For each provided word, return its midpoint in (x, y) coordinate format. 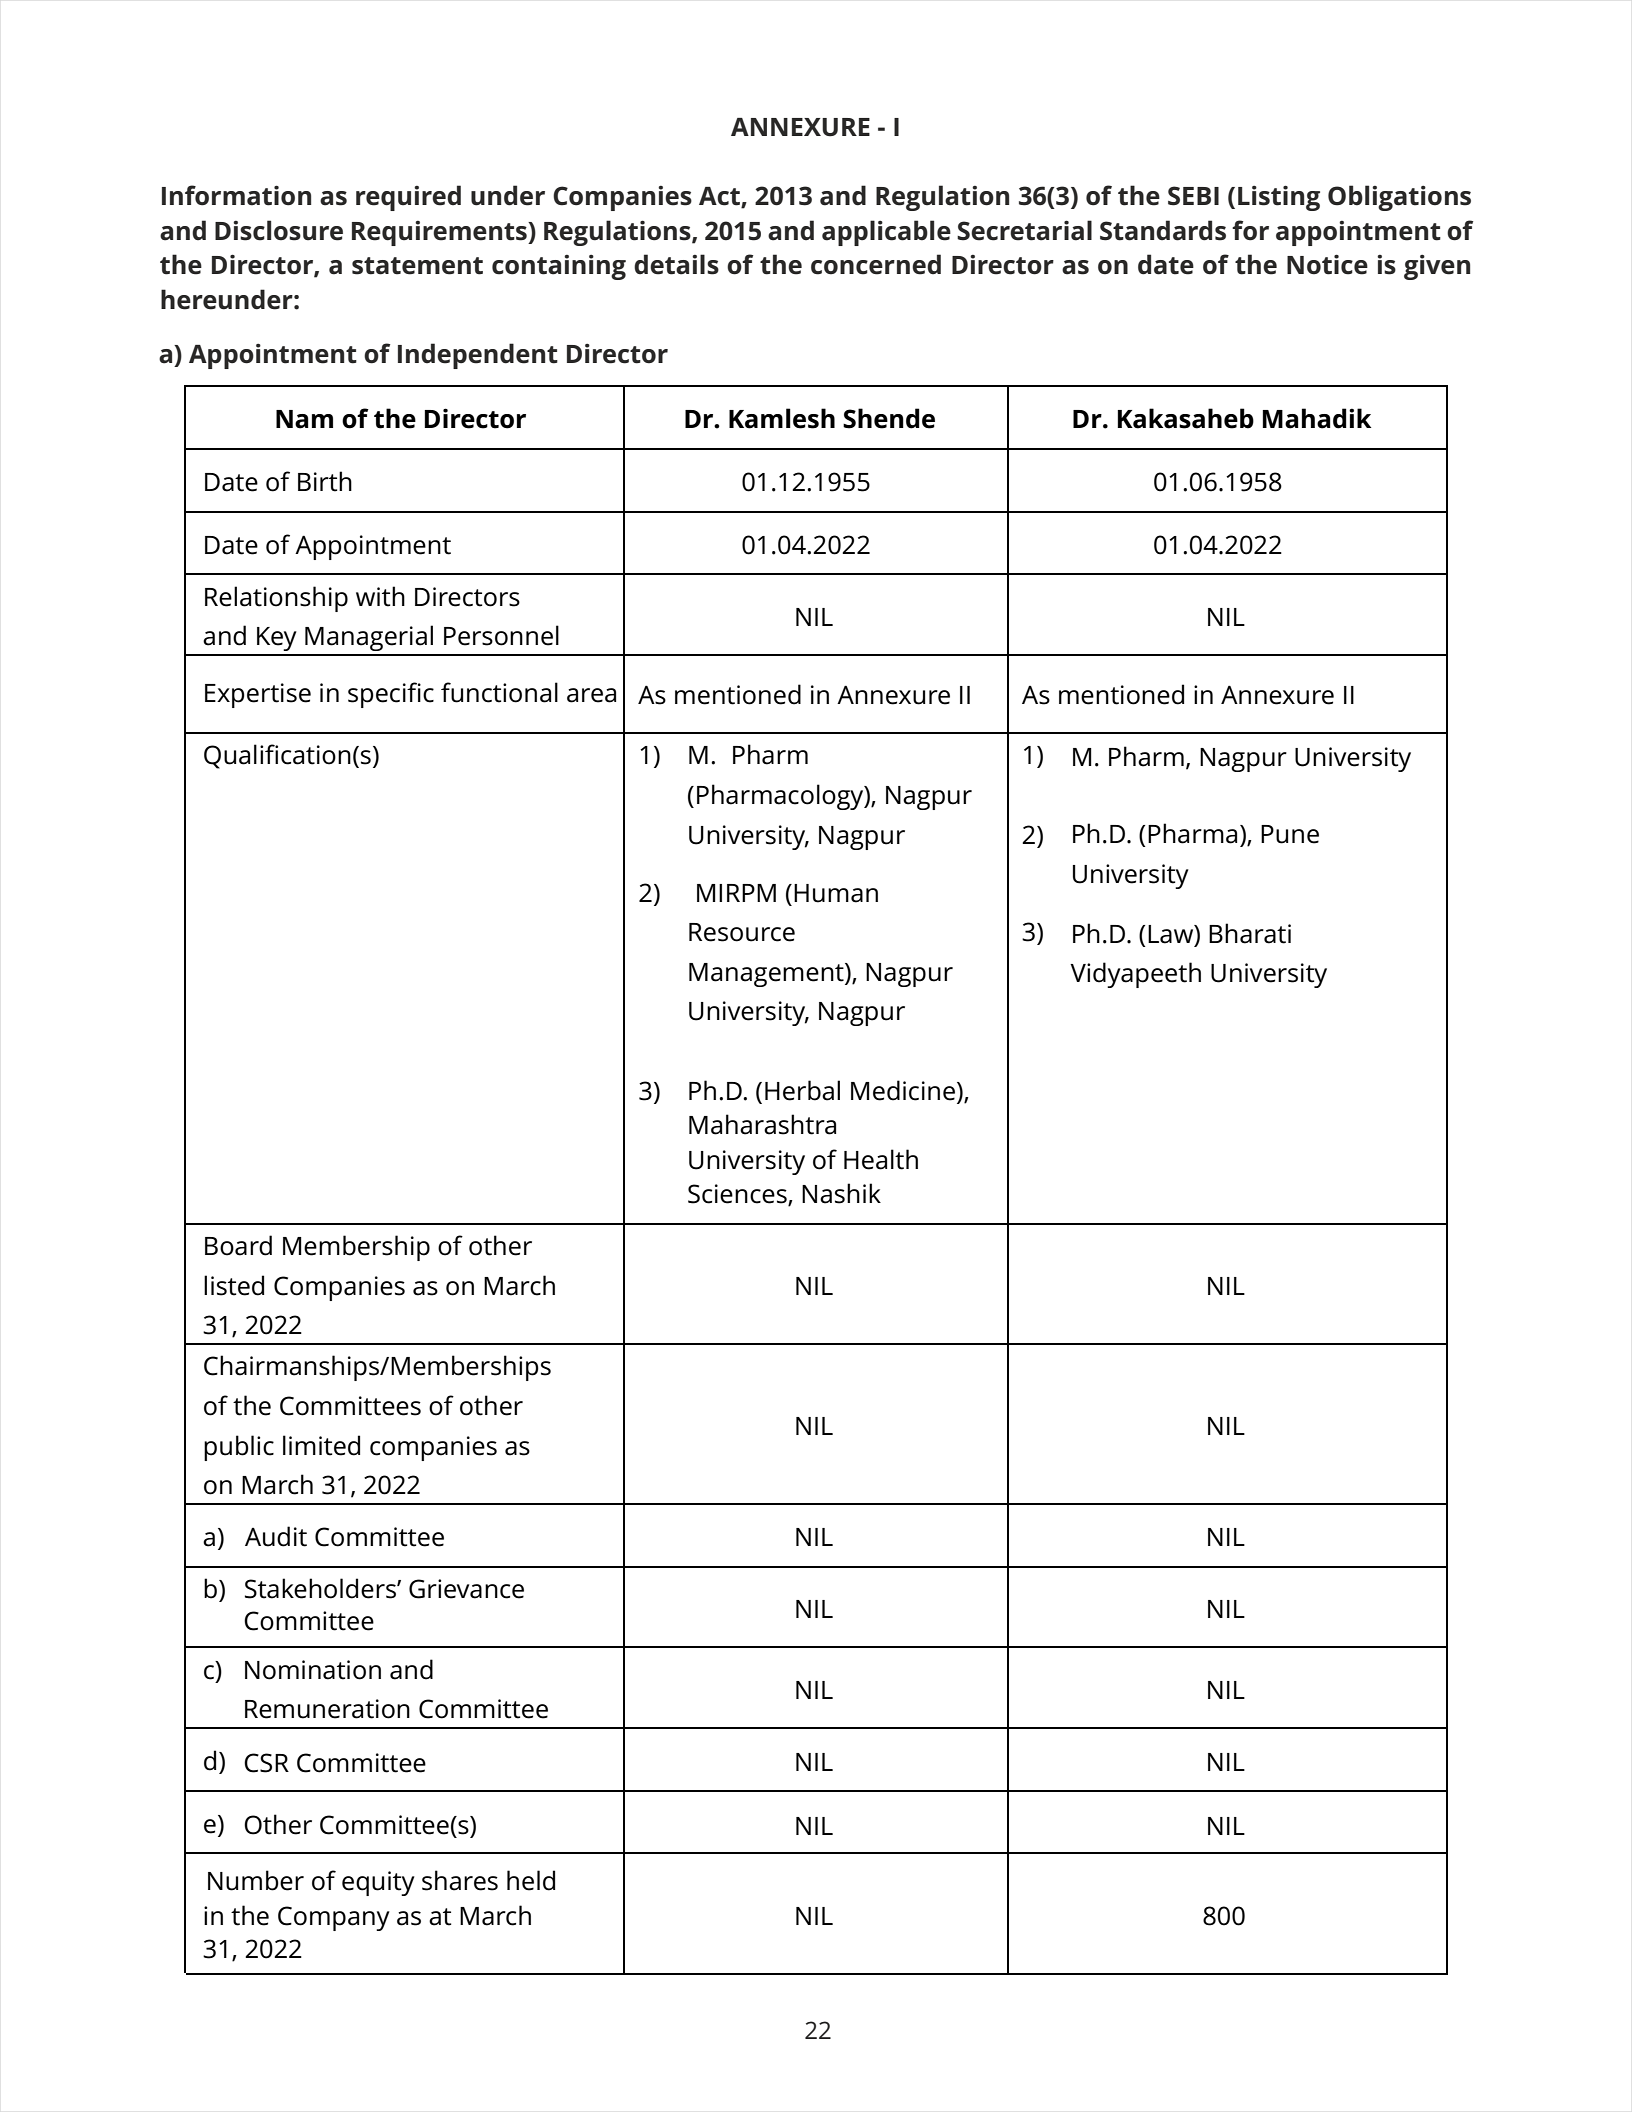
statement (417, 266)
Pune (1290, 834)
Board (238, 1245)
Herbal (802, 1090)
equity (378, 1883)
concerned (876, 264)
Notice (1327, 264)
